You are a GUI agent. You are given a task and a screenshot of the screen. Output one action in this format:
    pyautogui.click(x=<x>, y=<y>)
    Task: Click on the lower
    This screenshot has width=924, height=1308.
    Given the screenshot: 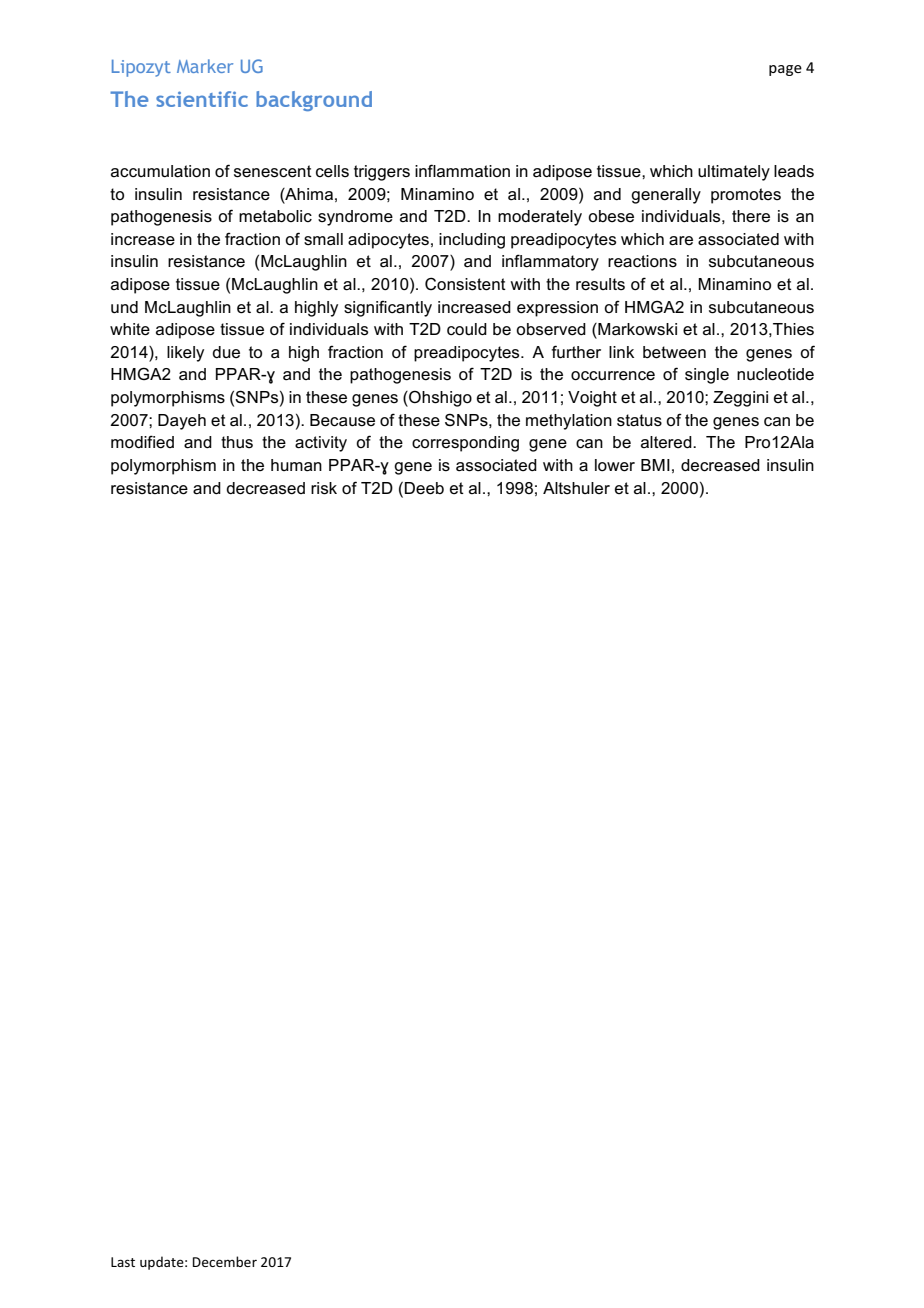 What is the action you would take?
    pyautogui.click(x=615, y=465)
